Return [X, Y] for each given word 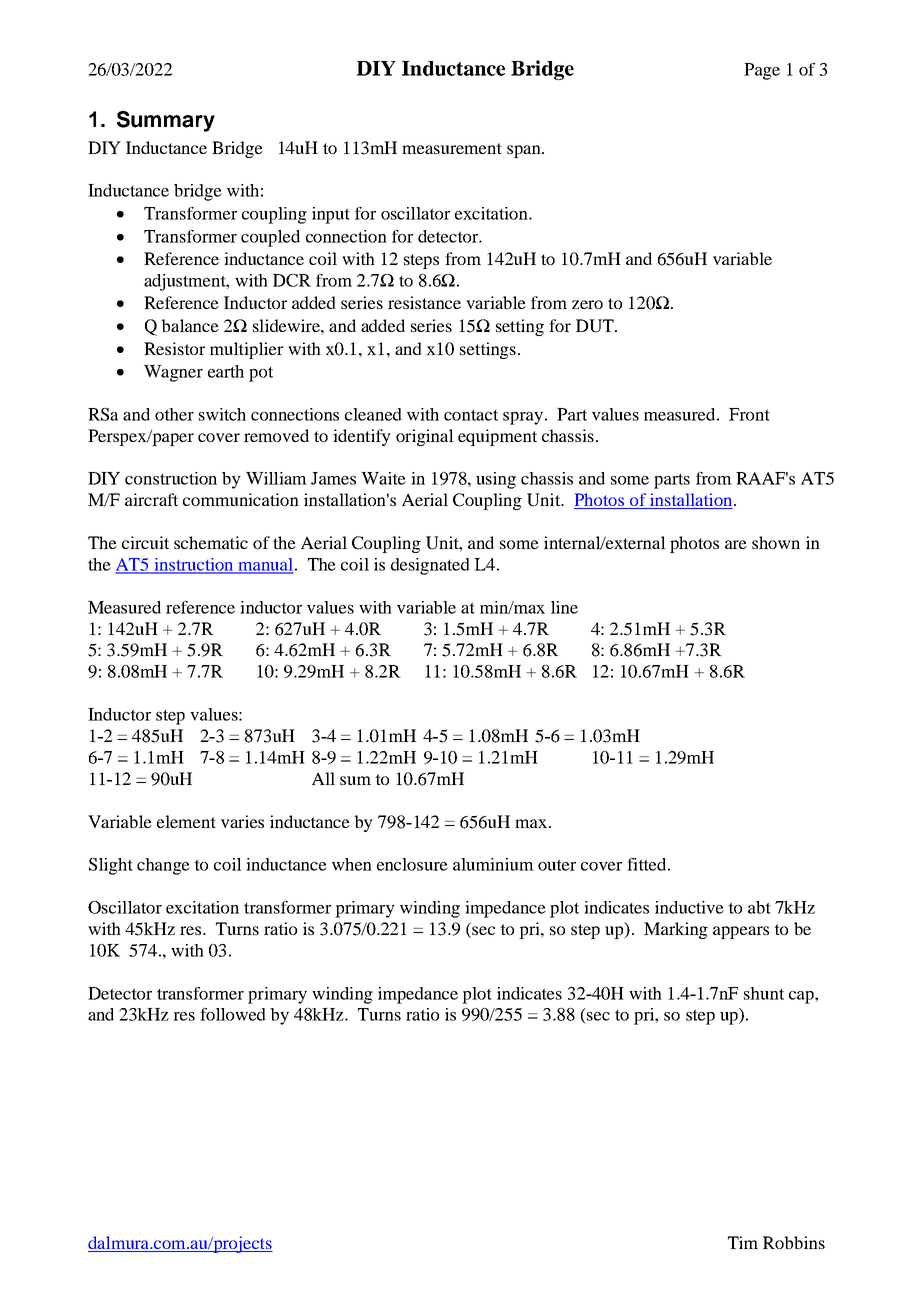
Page [762, 71]
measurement [452, 148]
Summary [166, 121]
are [736, 544]
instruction [194, 565]
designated [430, 566]
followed [233, 1014]
